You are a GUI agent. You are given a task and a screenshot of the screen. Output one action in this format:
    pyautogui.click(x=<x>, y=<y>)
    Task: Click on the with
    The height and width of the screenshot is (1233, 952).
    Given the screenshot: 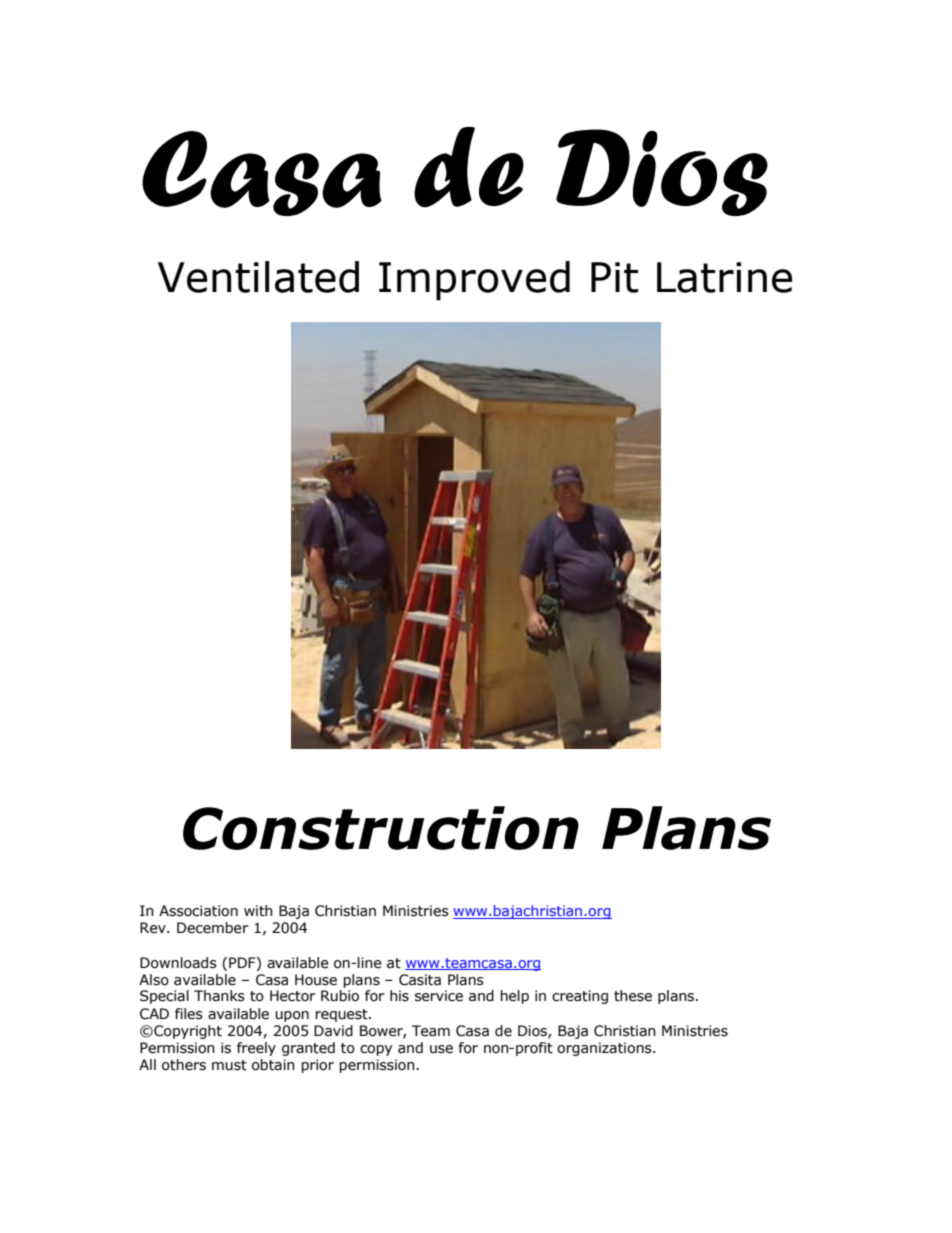 What is the action you would take?
    pyautogui.click(x=258, y=911)
